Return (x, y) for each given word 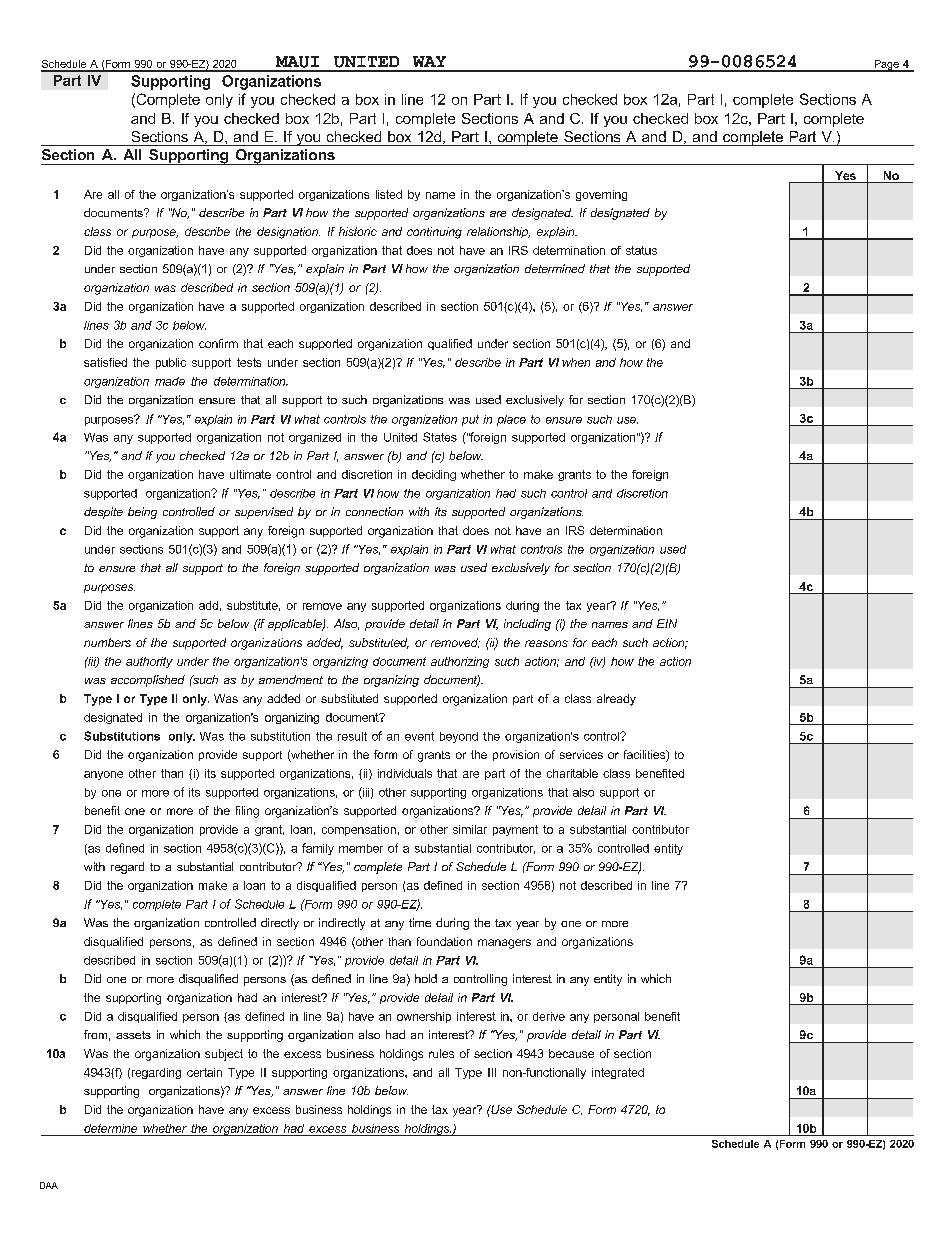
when (576, 362)
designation (288, 233)
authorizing (460, 662)
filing (247, 812)
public (171, 363)
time (420, 922)
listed (389, 194)
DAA (49, 1185)
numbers (107, 642)
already (616, 700)
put (470, 420)
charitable (572, 773)
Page (886, 66)
